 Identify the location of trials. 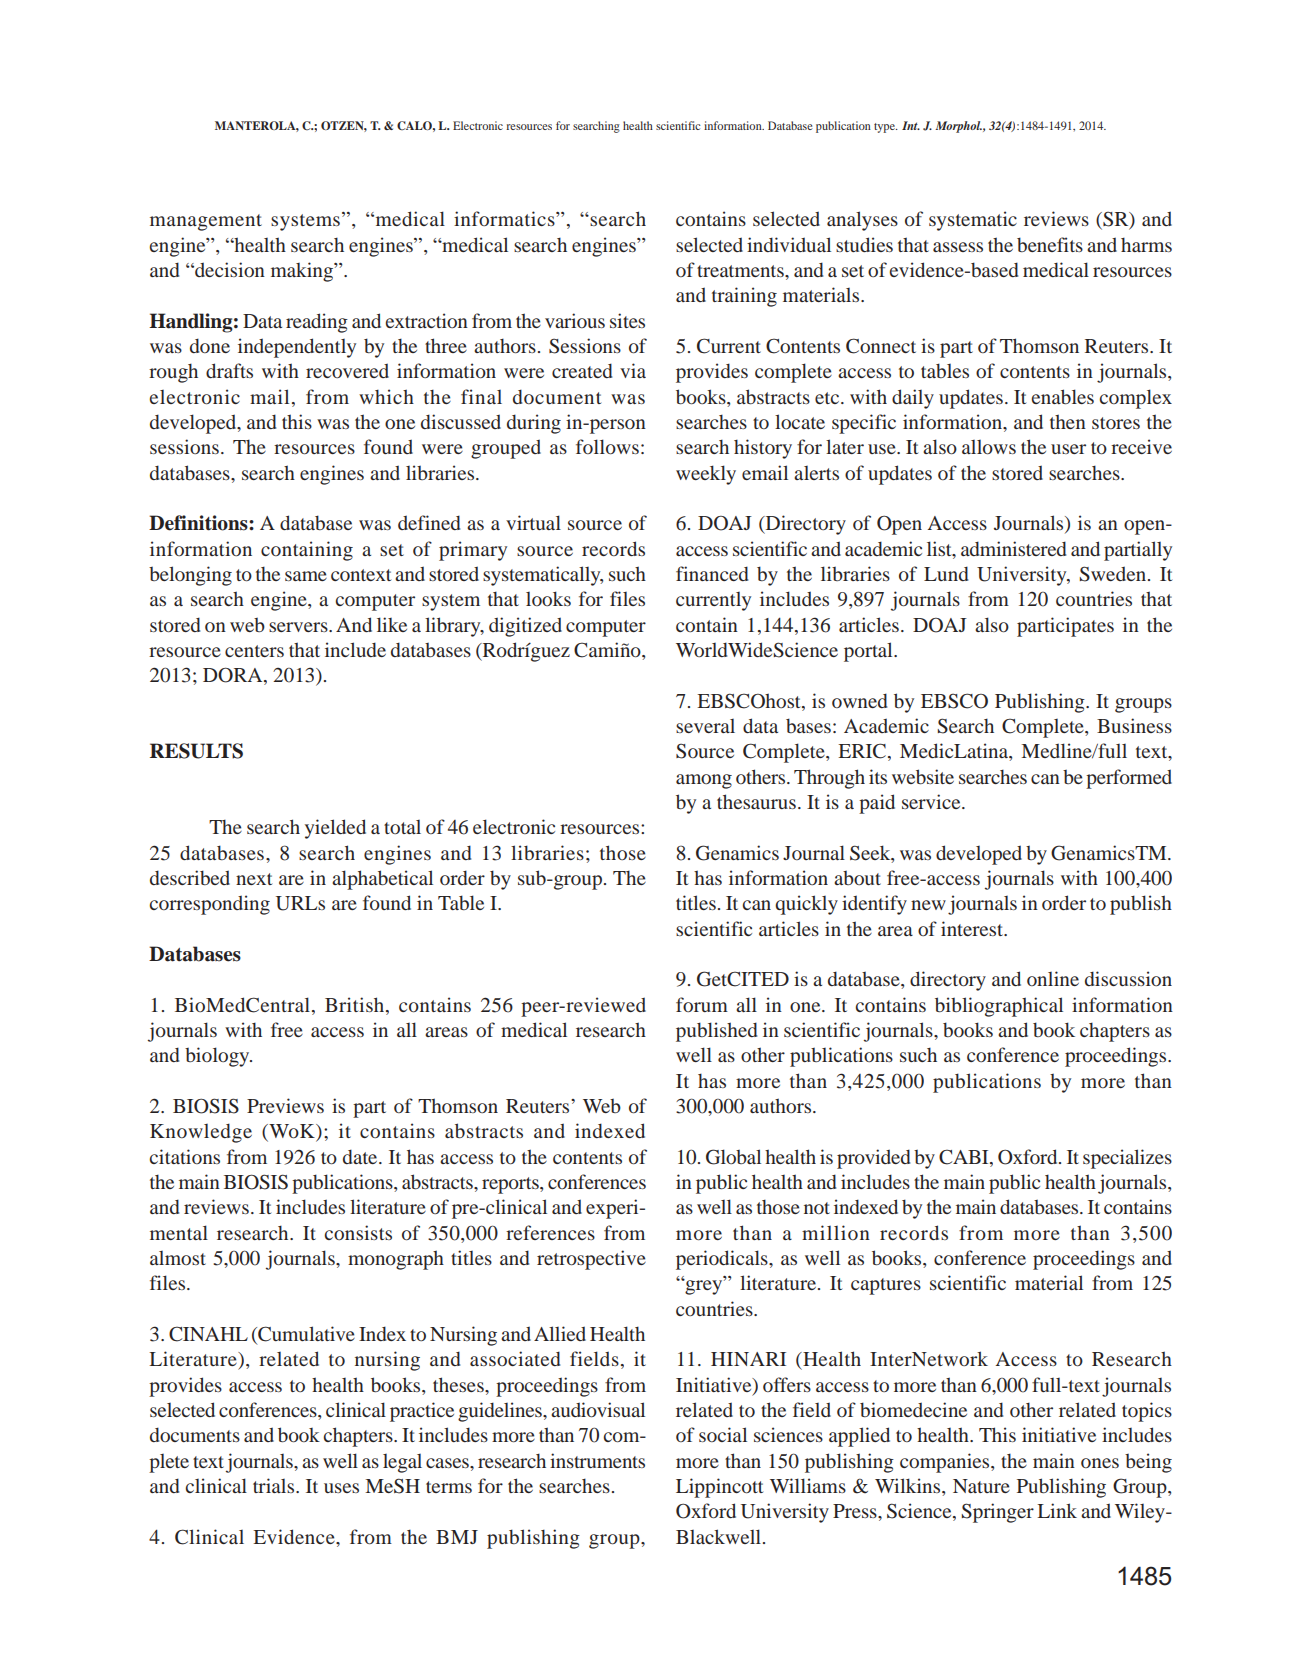
(275, 1485).
